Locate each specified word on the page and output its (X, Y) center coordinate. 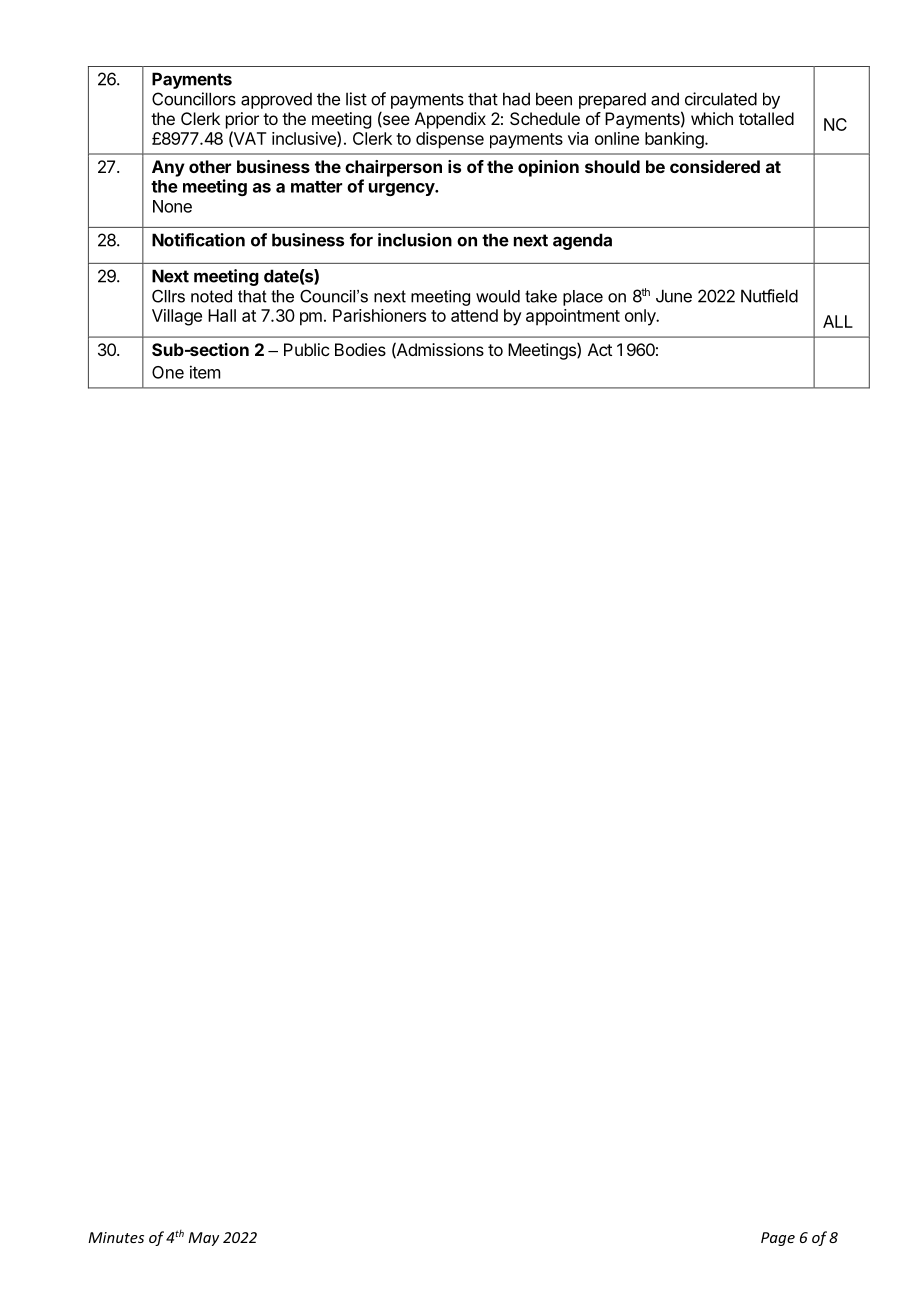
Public (306, 349)
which (712, 118)
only (641, 317)
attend (474, 315)
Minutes (116, 1237)
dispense (450, 140)
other (210, 166)
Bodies (360, 349)
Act (600, 349)
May (203, 1239)
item (205, 372)
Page (778, 1239)
